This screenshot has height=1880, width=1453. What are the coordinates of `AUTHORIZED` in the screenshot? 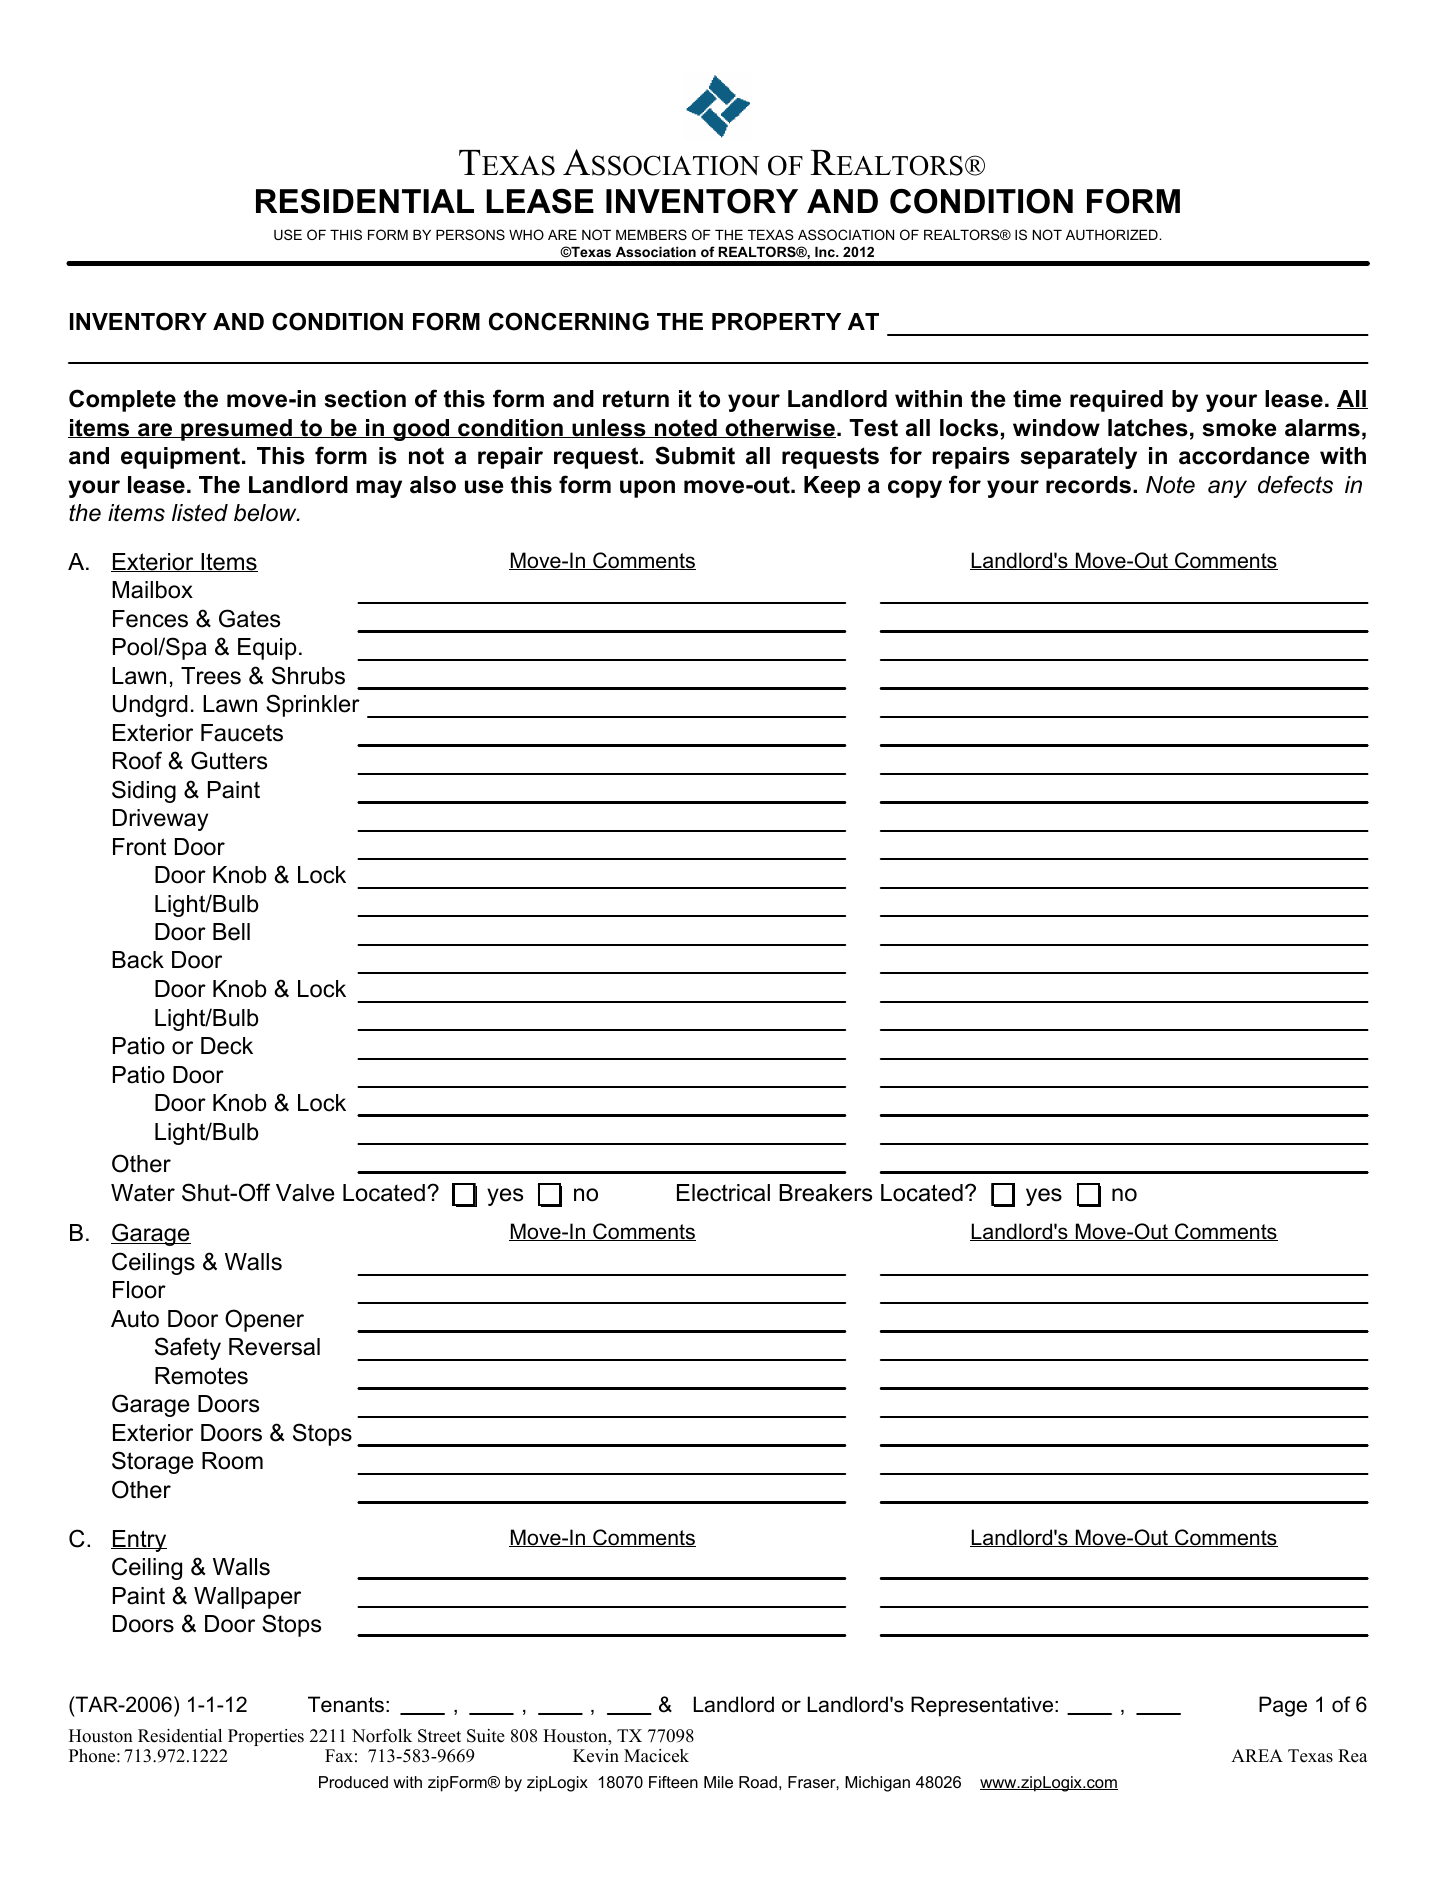 It's located at (1113, 234).
